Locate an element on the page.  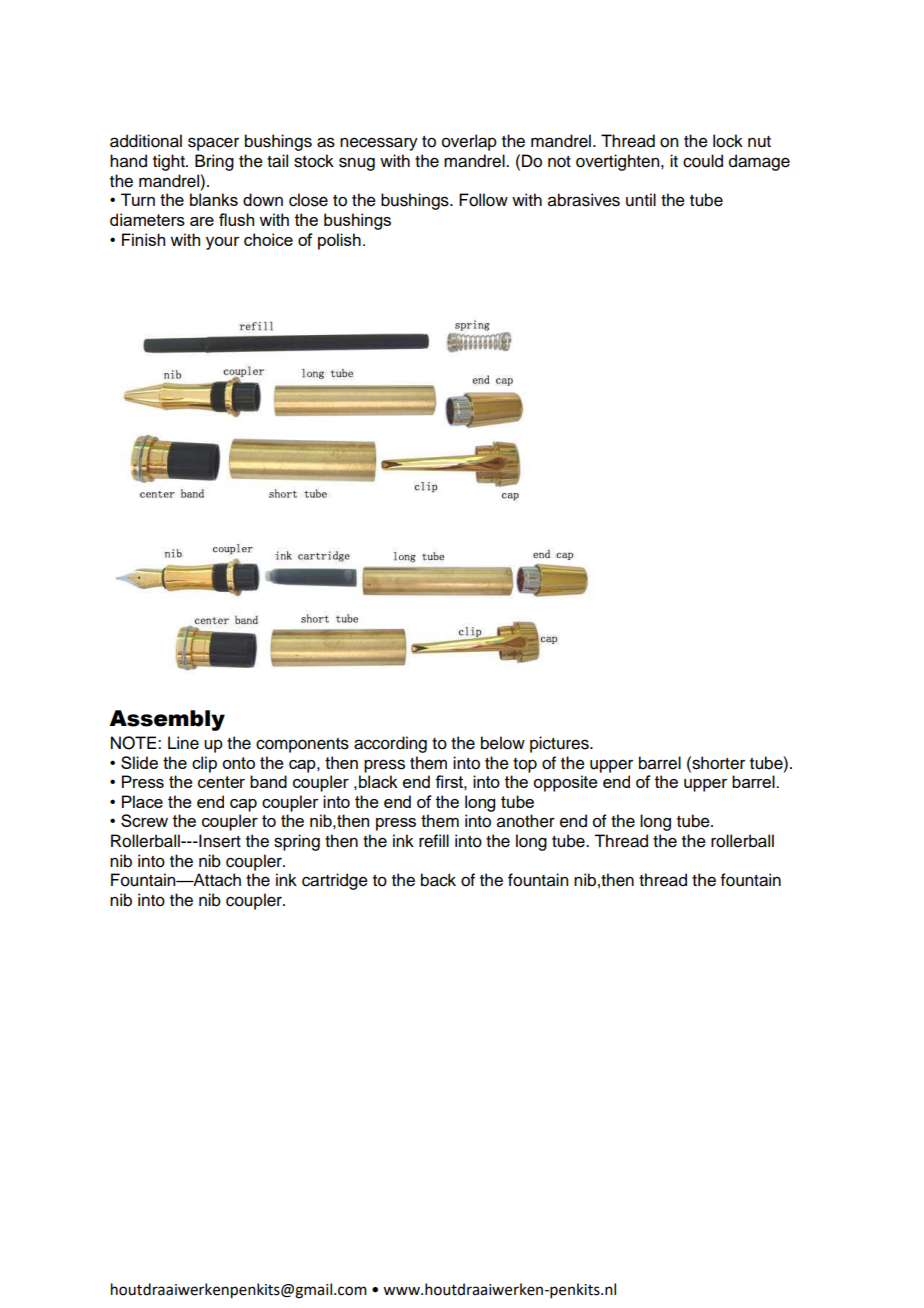
until is located at coordinates (641, 200).
